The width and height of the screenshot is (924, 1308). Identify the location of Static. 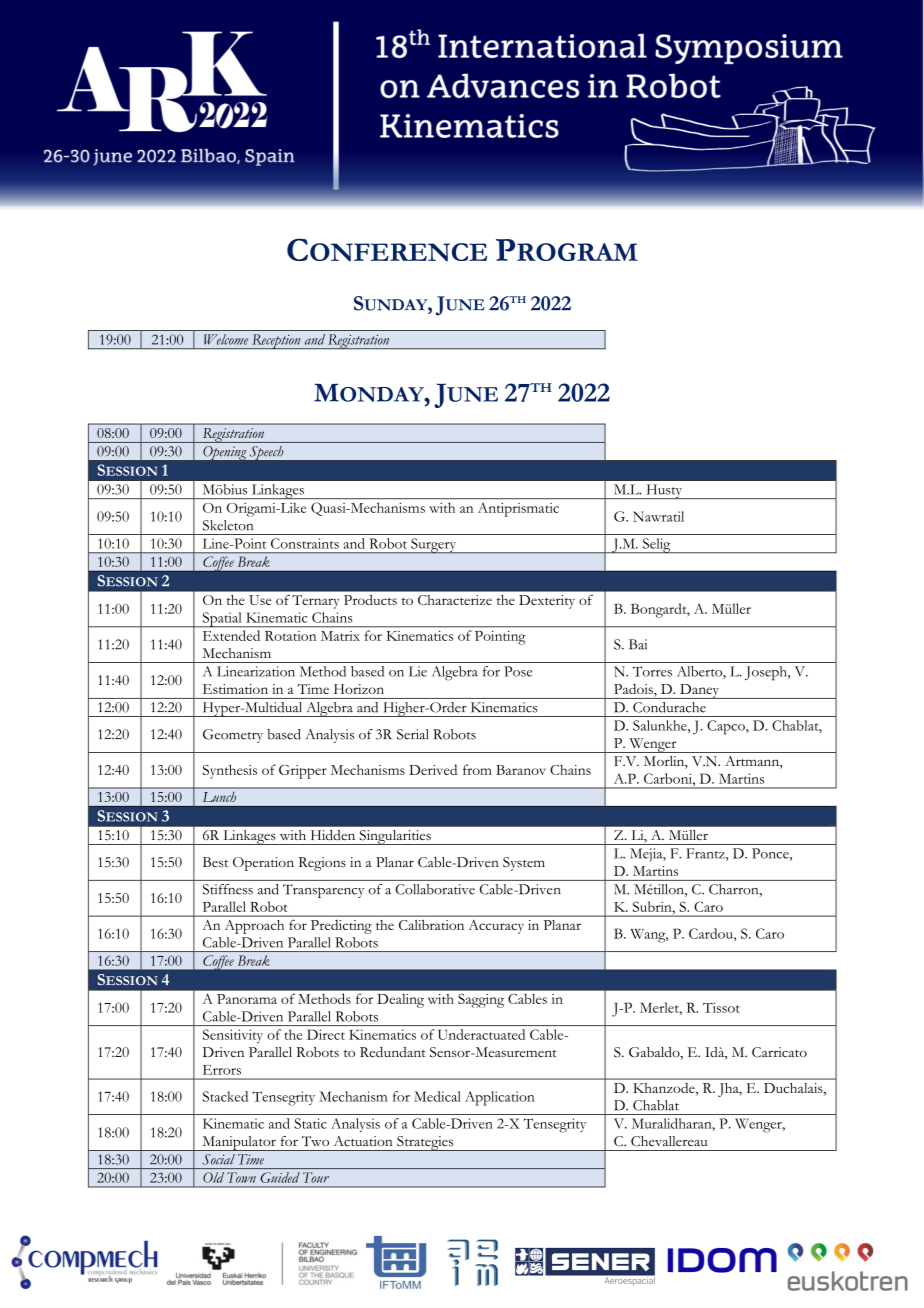
(310, 1123).
